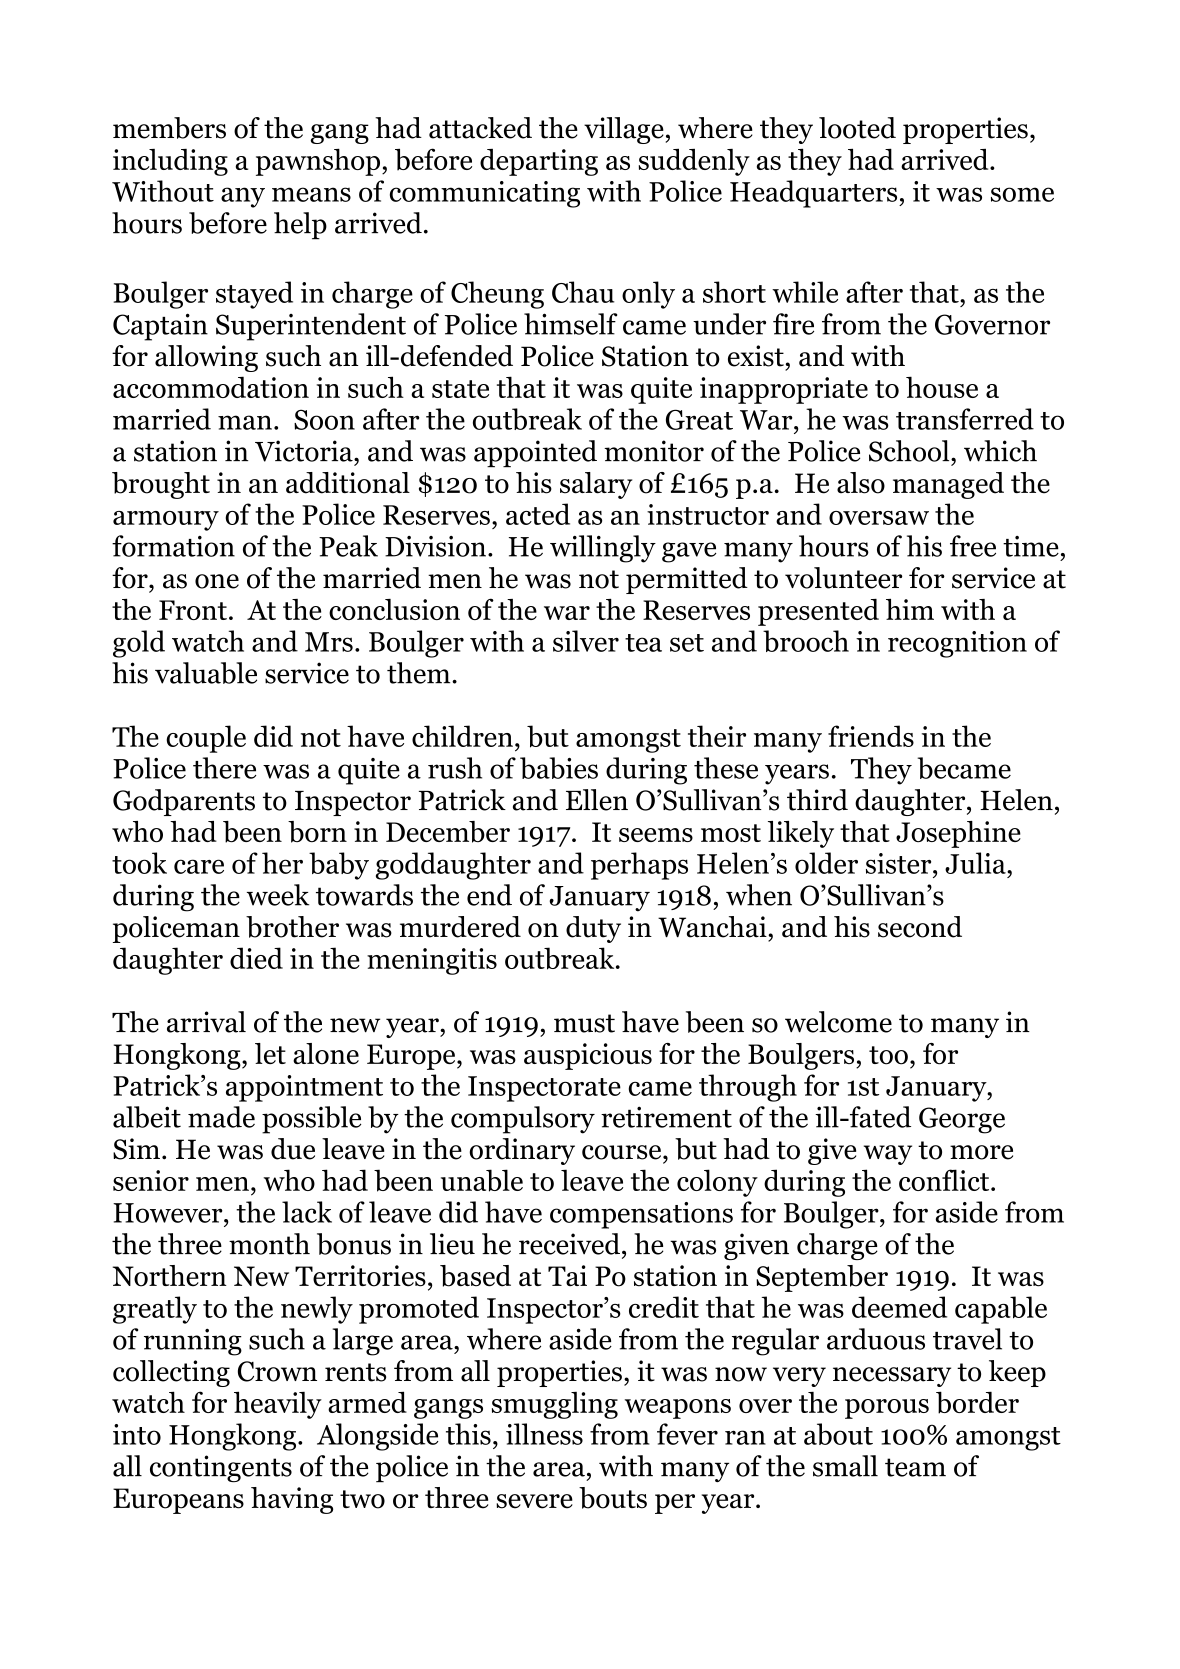 The image size is (1180, 1669). Describe the element at coordinates (597, 800) in the image. I see `Ellen` at that location.
